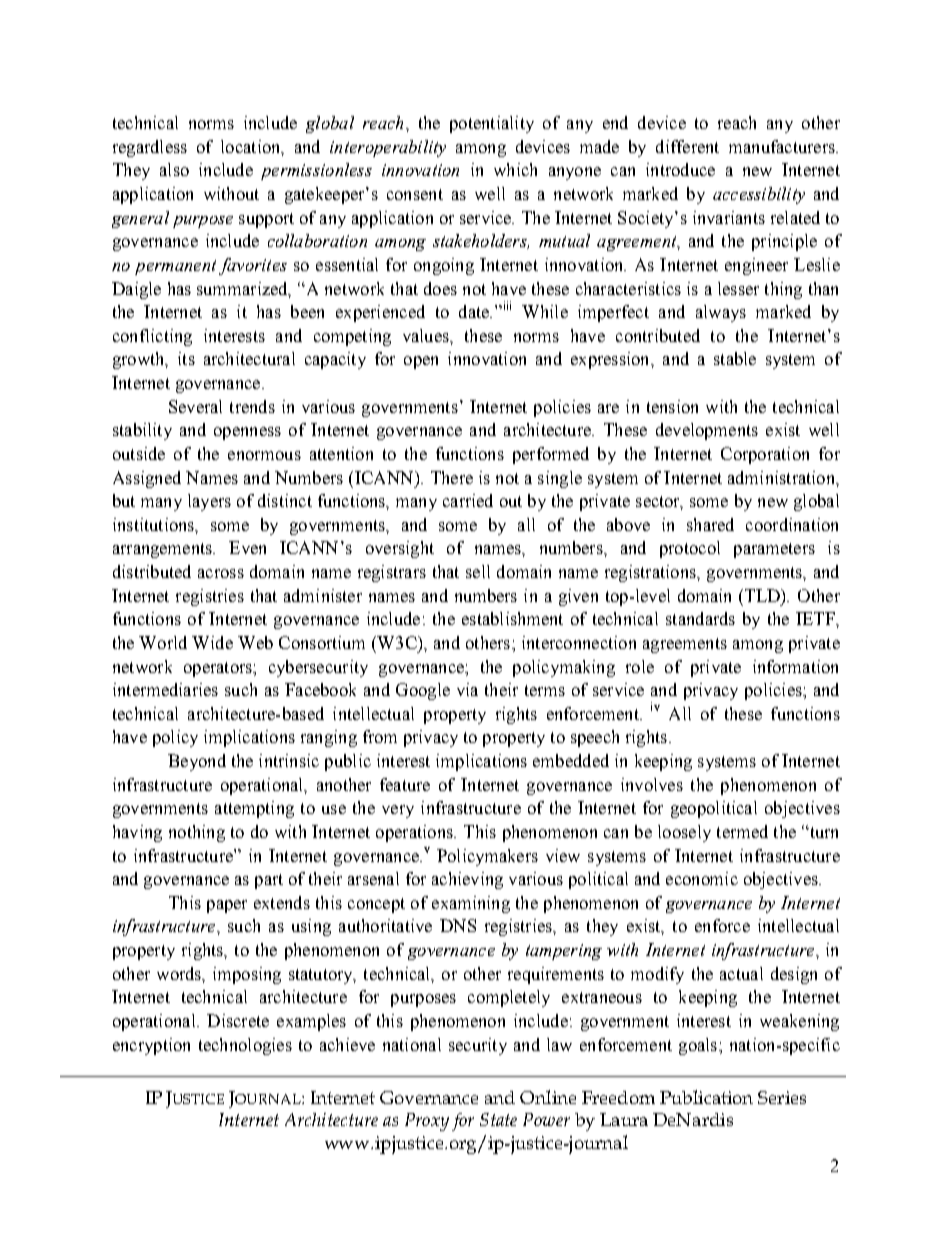  What do you see at coordinates (269, 881) in the screenshot?
I see `part` at bounding box center [269, 881].
